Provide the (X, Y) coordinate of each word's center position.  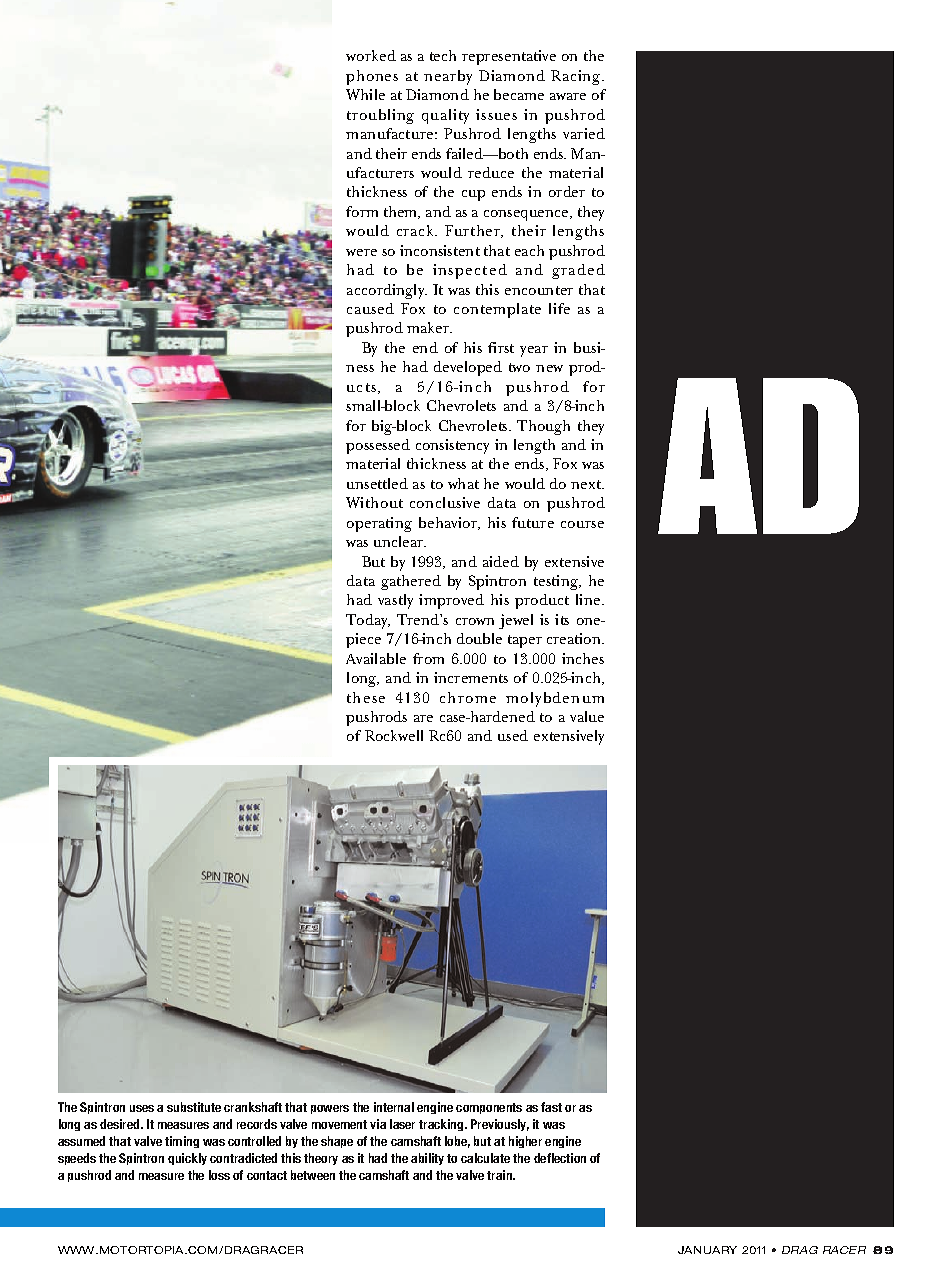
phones (372, 77)
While (365, 94)
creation (575, 638)
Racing (577, 77)
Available (376, 658)
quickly (187, 1159)
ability (427, 1159)
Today (368, 621)
